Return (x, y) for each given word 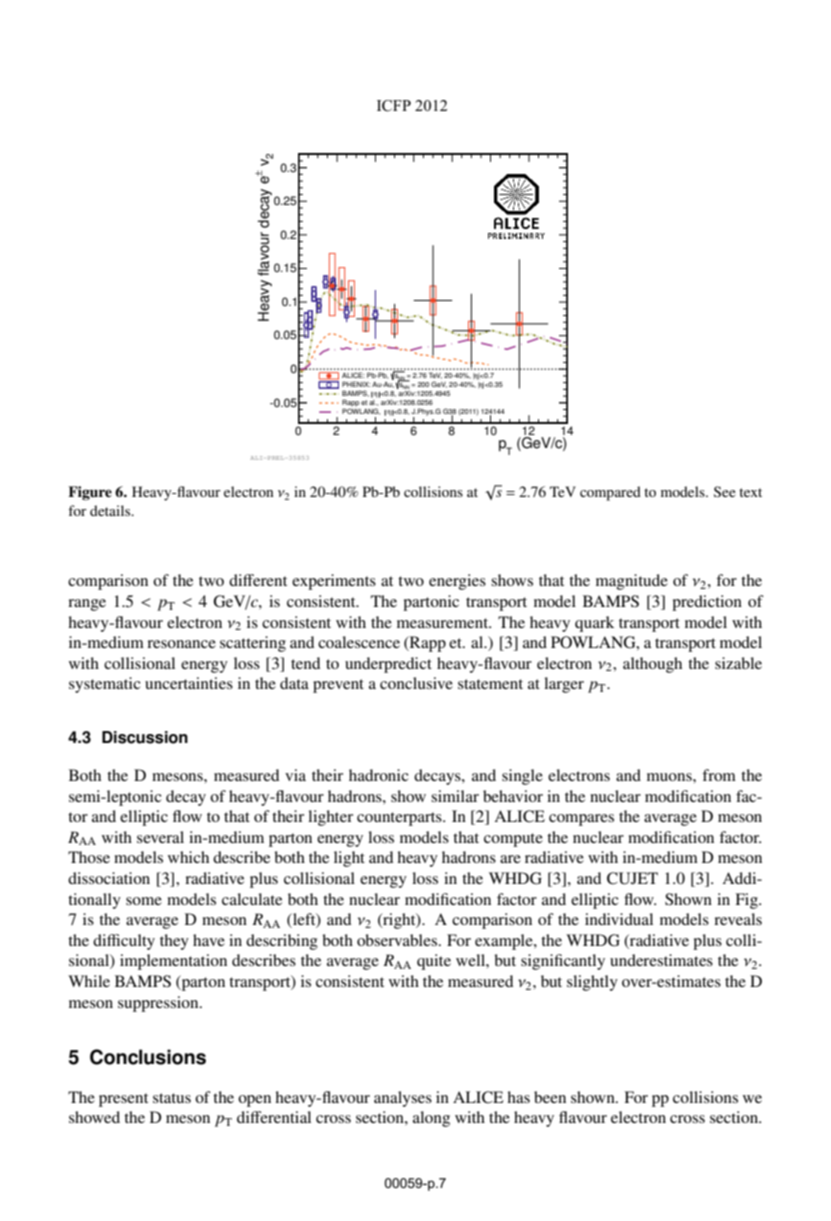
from (719, 775)
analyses (403, 1099)
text (750, 492)
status (172, 1098)
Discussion (145, 737)
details (111, 510)
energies (457, 582)
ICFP (394, 106)
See (725, 491)
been (550, 1097)
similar (455, 796)
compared (610, 493)
